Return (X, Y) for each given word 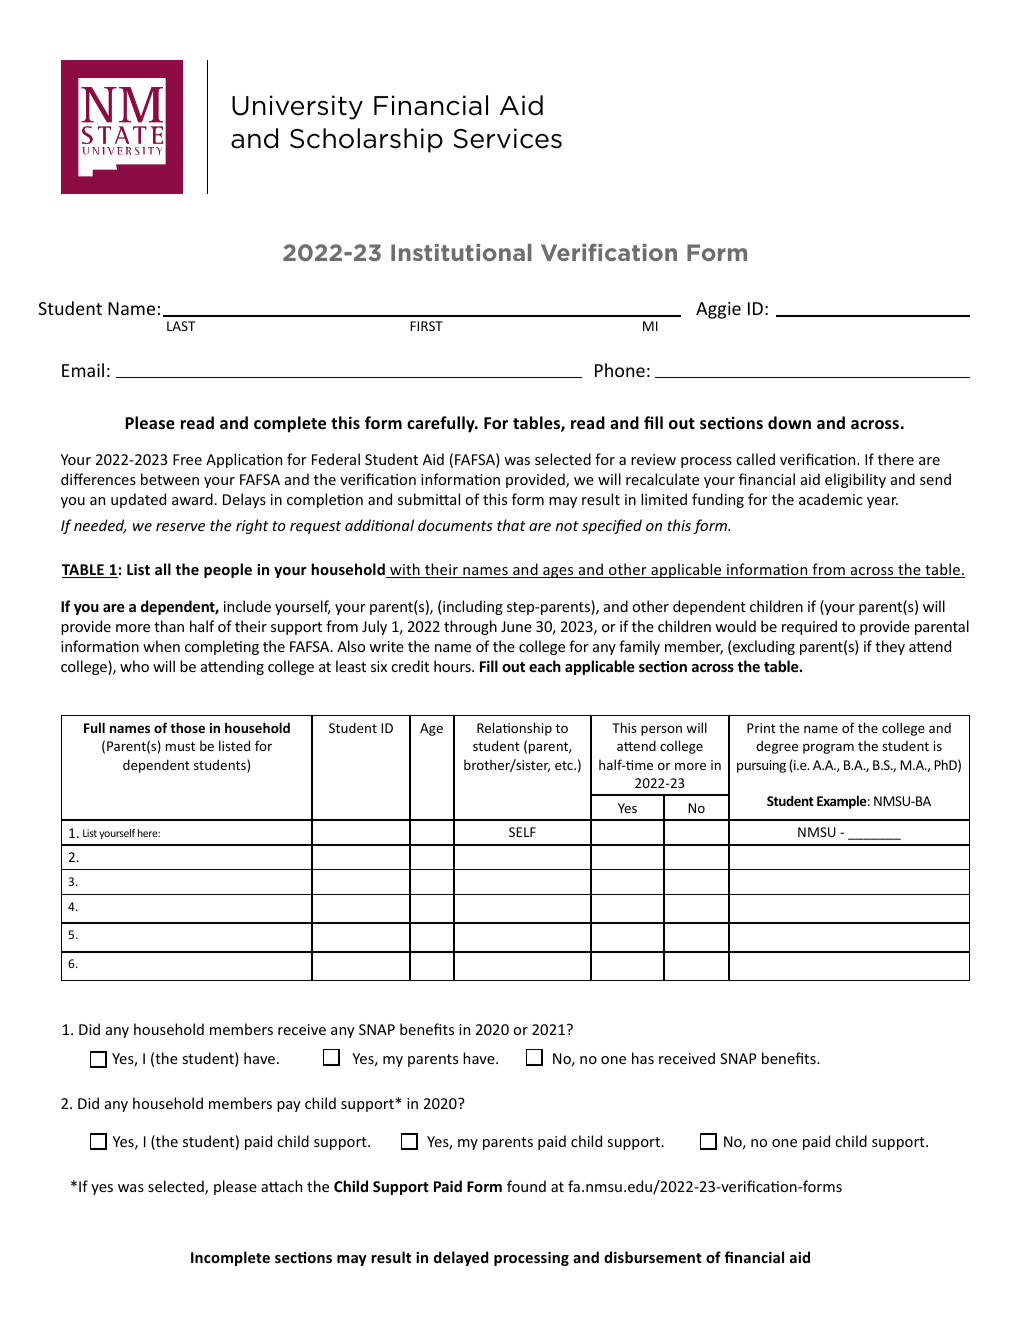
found (526, 1186)
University (297, 107)
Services (507, 138)
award (193, 499)
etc (565, 765)
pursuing (761, 766)
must (180, 746)
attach (281, 1186)
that (511, 525)
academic (831, 499)
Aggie (718, 310)
